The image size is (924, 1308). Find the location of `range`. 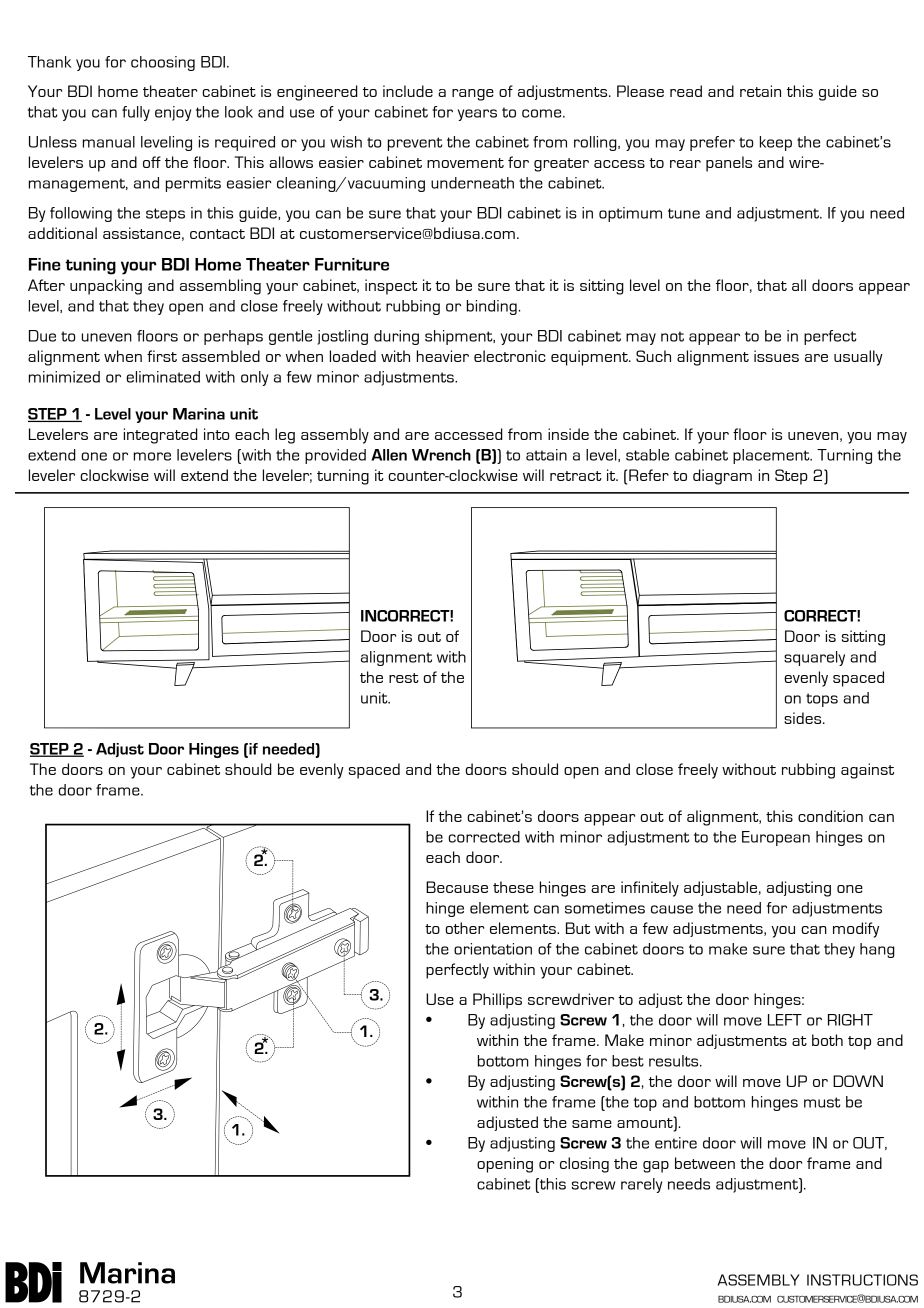

range is located at coordinates (473, 95).
